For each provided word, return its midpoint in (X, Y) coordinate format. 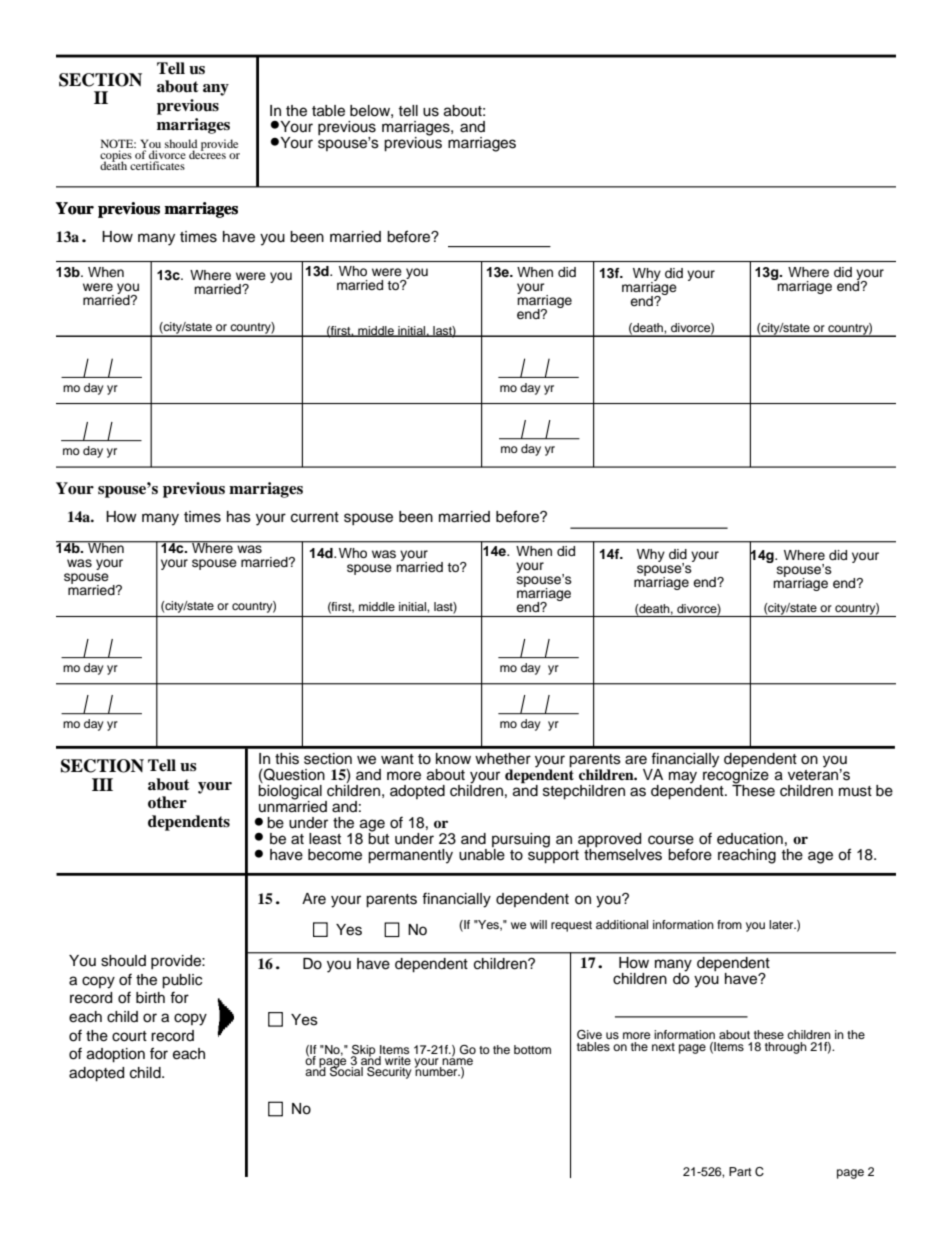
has (239, 517)
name (457, 1062)
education (750, 839)
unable (482, 853)
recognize (735, 776)
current (315, 517)
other (167, 802)
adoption (116, 1055)
